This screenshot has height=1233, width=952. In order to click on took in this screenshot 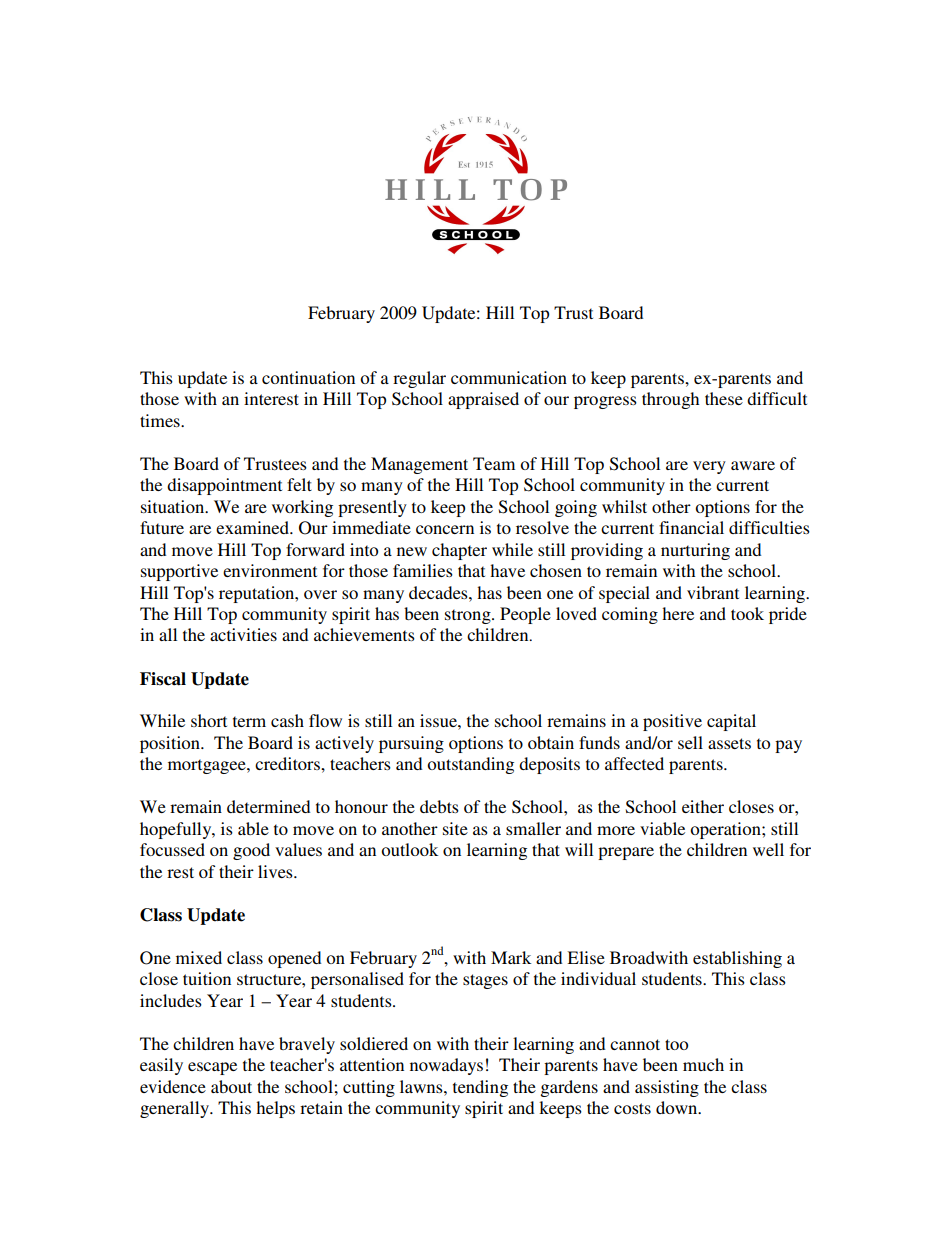, I will do `click(747, 613)`.
